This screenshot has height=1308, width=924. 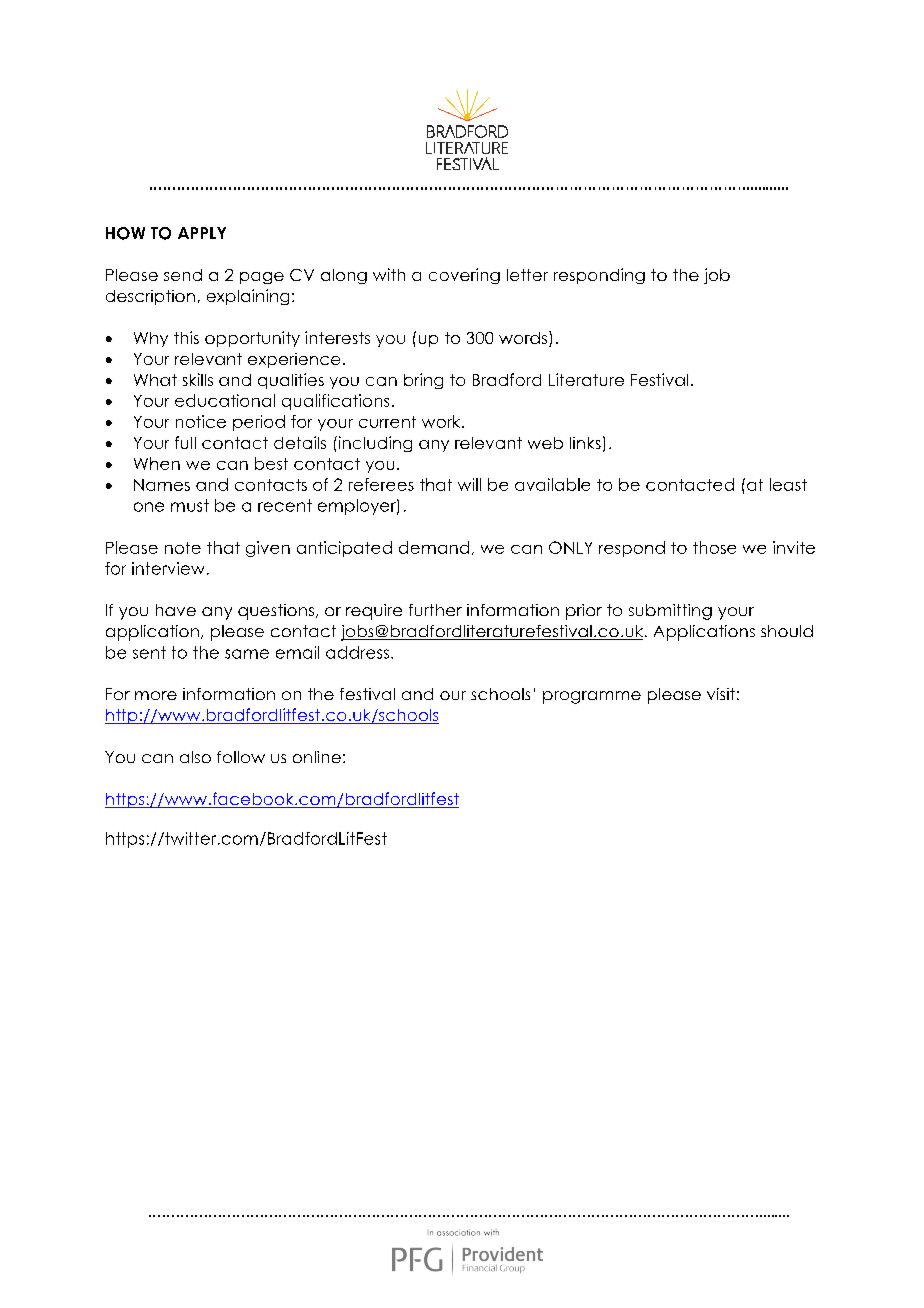 I want to click on will, so click(x=469, y=484).
